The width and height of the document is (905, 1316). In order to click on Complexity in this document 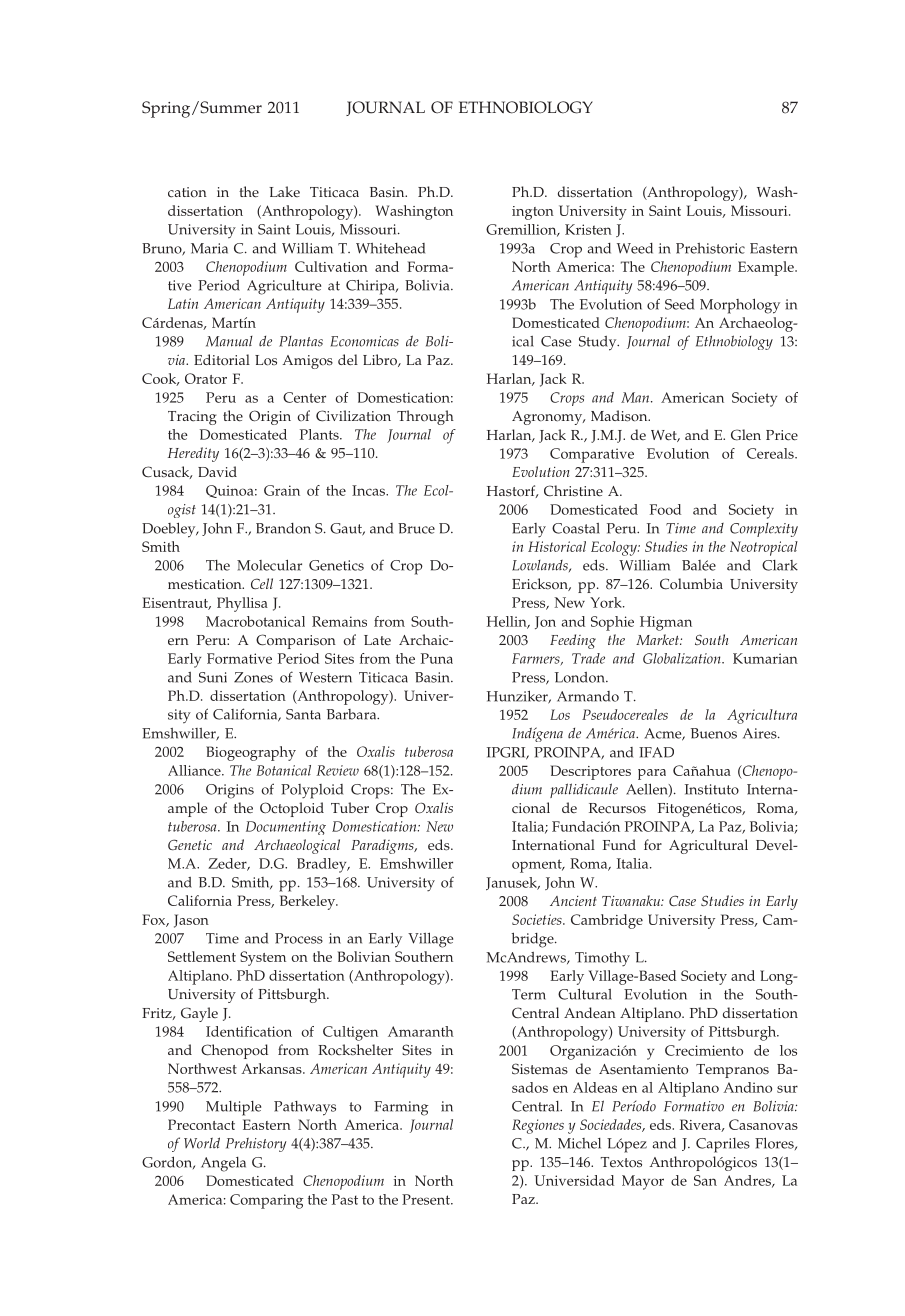, I will do `click(764, 530)`.
